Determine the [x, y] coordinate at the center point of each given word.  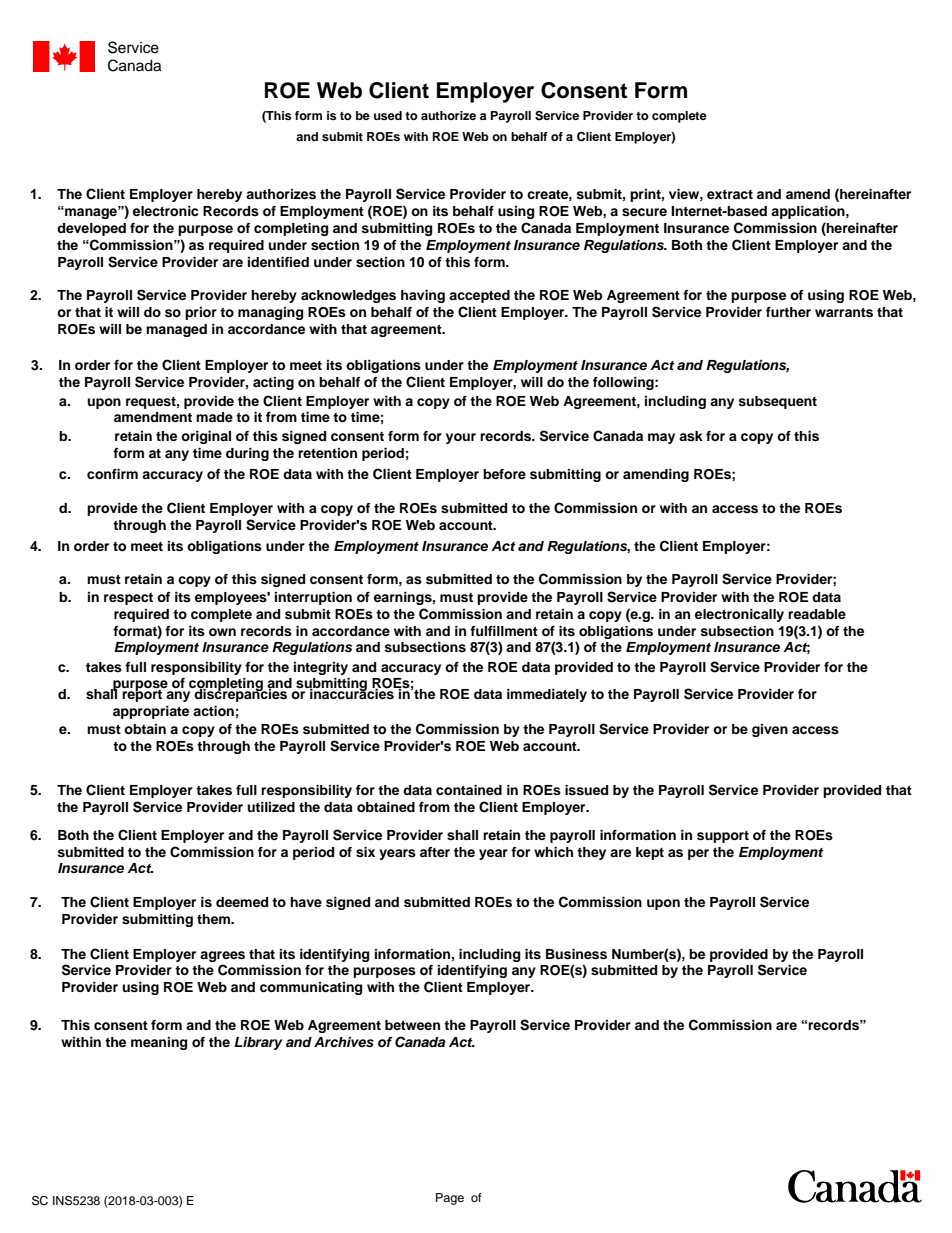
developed [91, 229]
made [214, 417]
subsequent [777, 402]
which [553, 852]
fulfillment [504, 631]
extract [730, 194]
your [461, 438]
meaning [159, 1043]
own [222, 632]
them [215, 919]
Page [450, 1199]
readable [817, 614]
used [388, 115]
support [723, 837]
